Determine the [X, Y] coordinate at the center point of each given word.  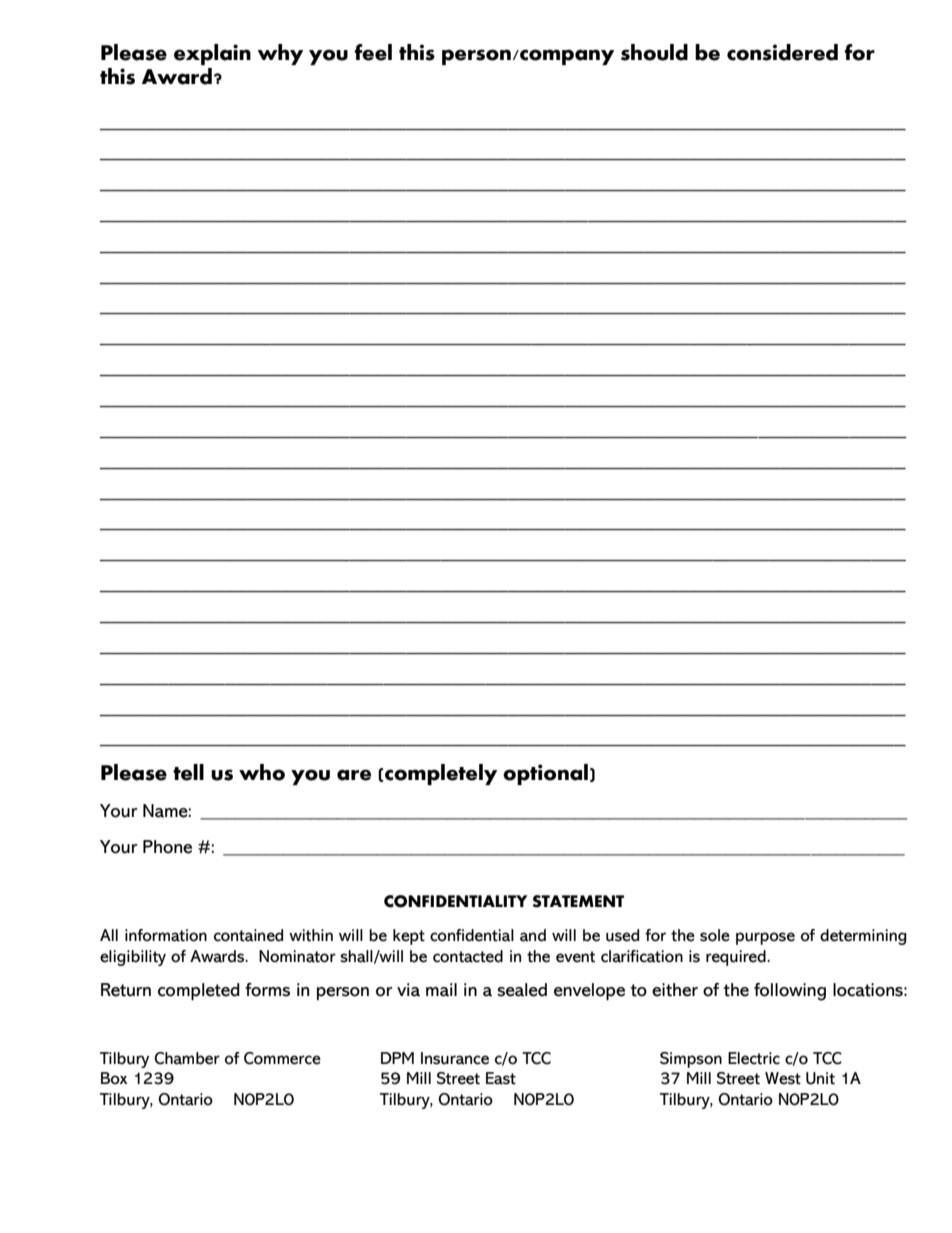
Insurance [455, 1058]
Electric [754, 1058]
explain [212, 54]
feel [373, 52]
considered [782, 52]
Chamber [187, 1058]
